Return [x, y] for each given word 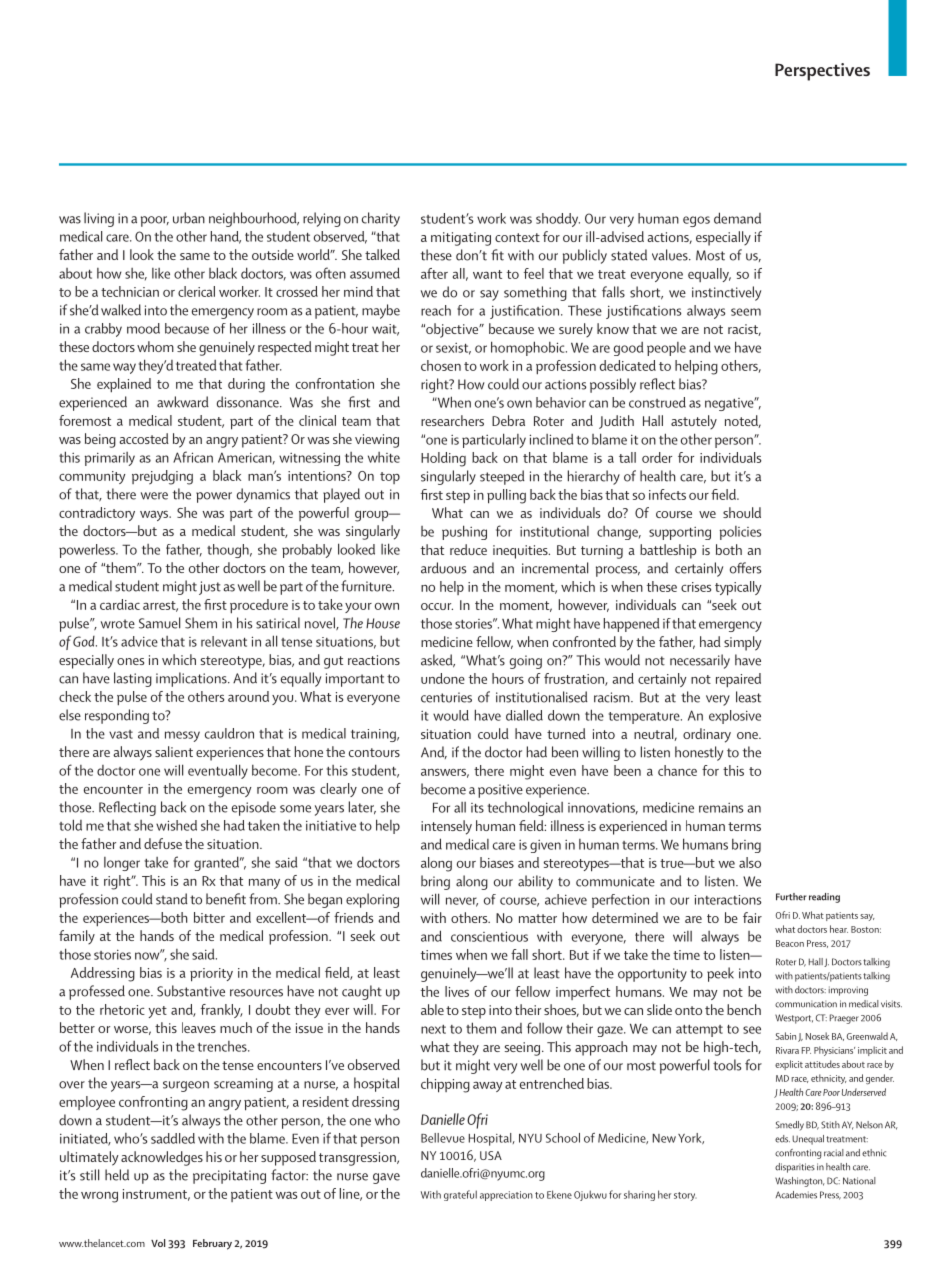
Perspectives [822, 72]
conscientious [489, 936]
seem [746, 312]
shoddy [558, 220]
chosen [441, 365]
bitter [209, 917]
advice [139, 641]
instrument [156, 1195]
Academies [796, 1195]
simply [743, 643]
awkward [183, 402]
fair [752, 917]
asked [438, 661]
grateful [460, 1195]
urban [189, 218]
